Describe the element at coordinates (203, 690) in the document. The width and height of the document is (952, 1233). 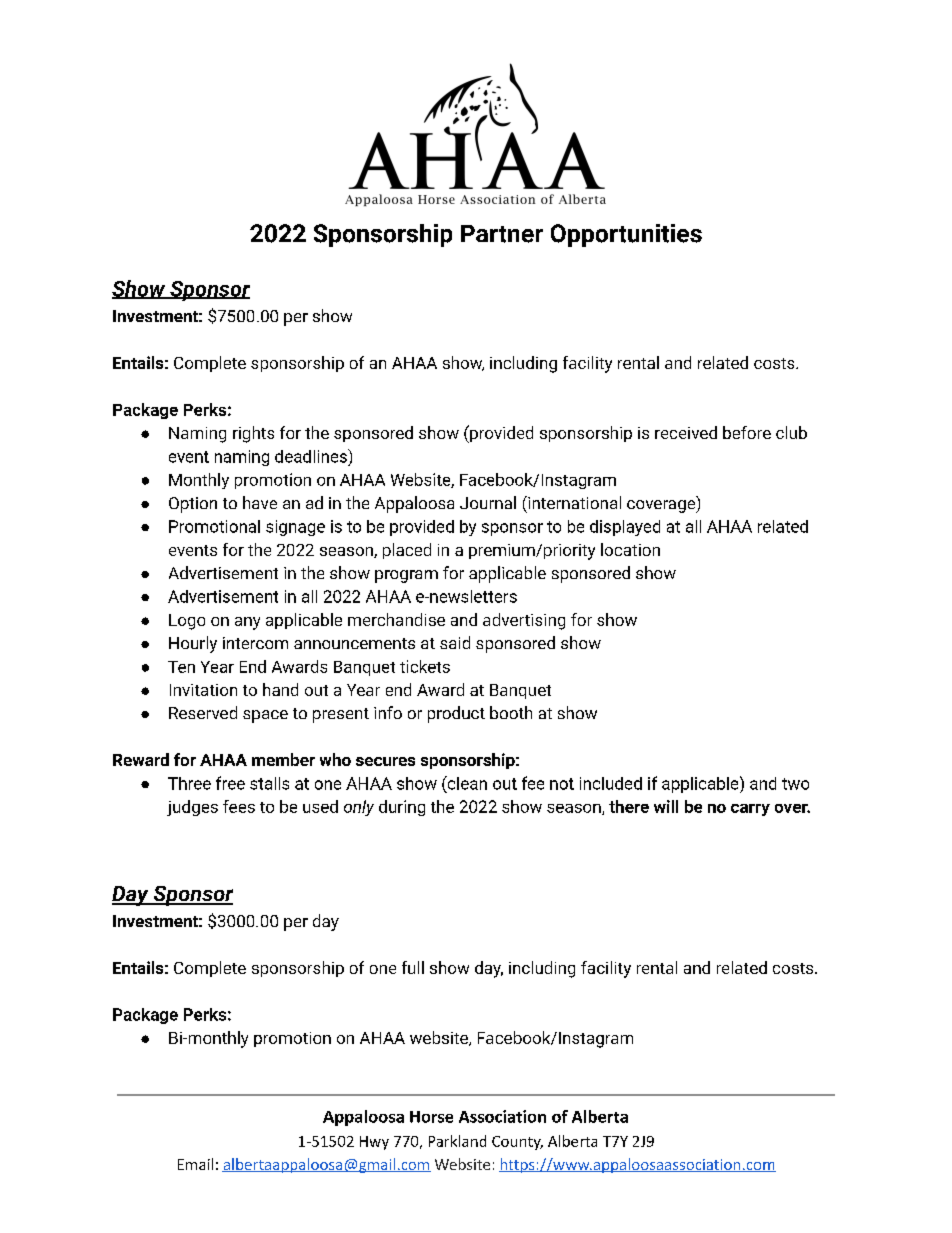
I see `Invitation` at that location.
